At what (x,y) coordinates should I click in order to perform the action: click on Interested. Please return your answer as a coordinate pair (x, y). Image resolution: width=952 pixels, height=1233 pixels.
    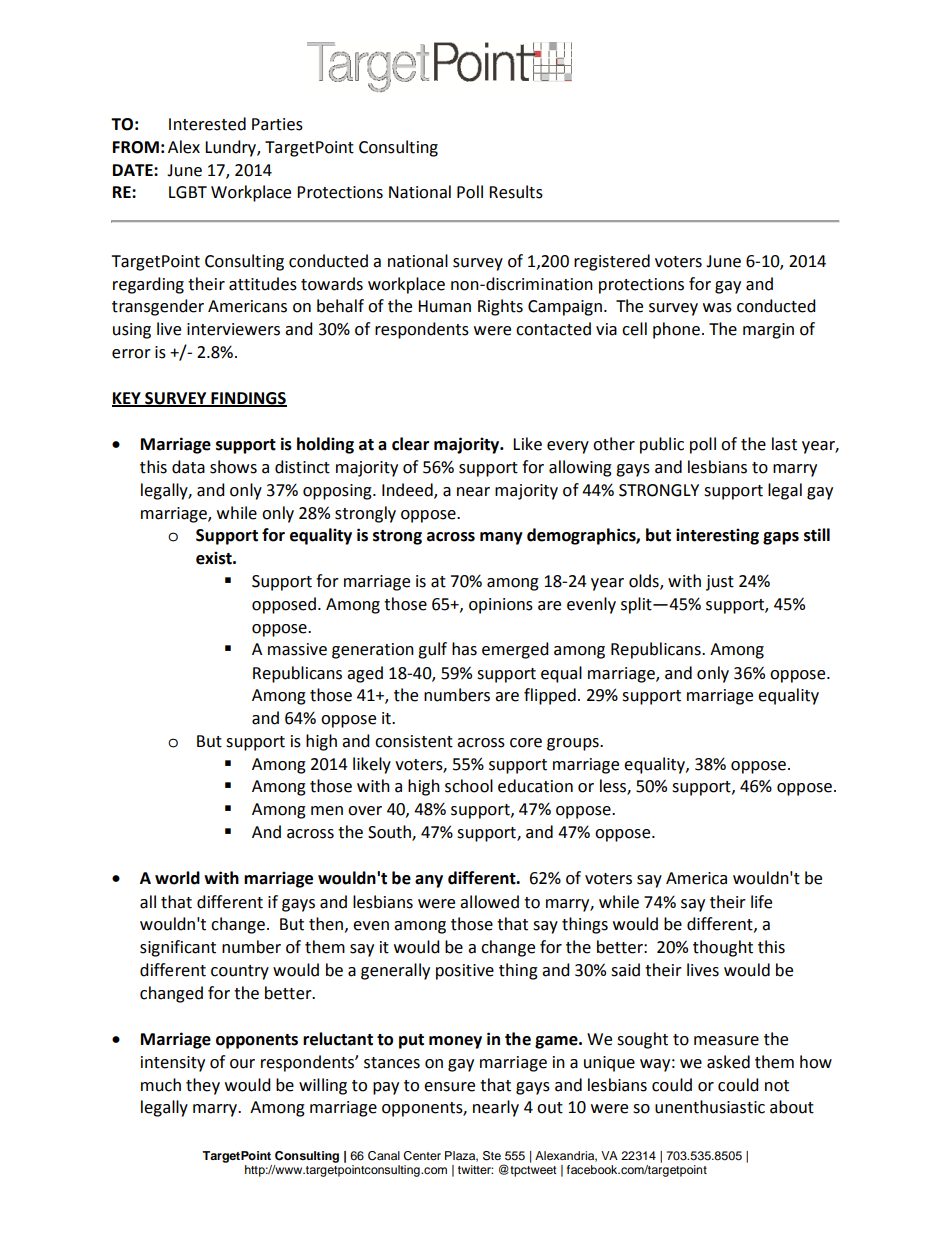
    Looking at the image, I should click on (207, 124).
